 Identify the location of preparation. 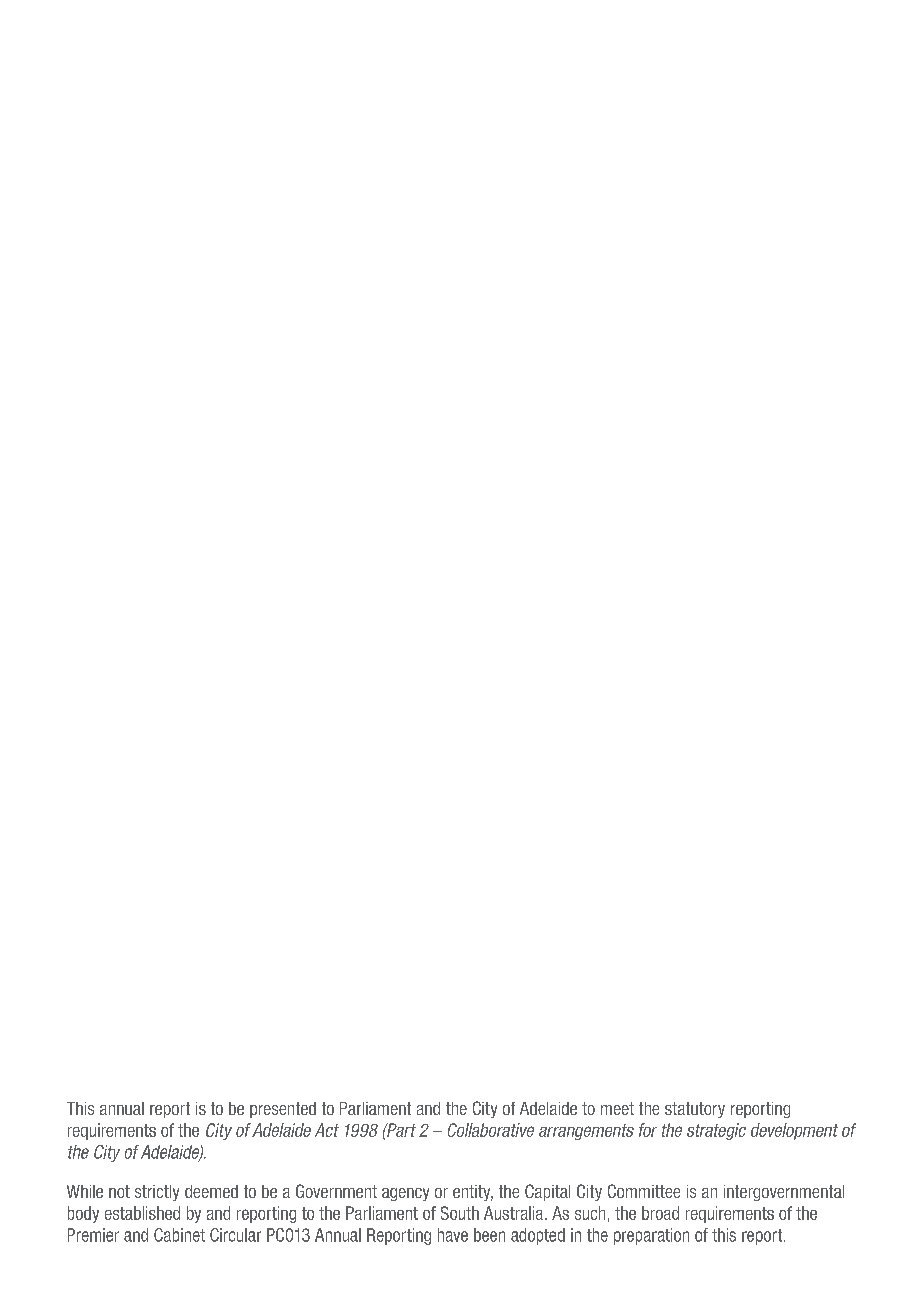
(651, 1236).
